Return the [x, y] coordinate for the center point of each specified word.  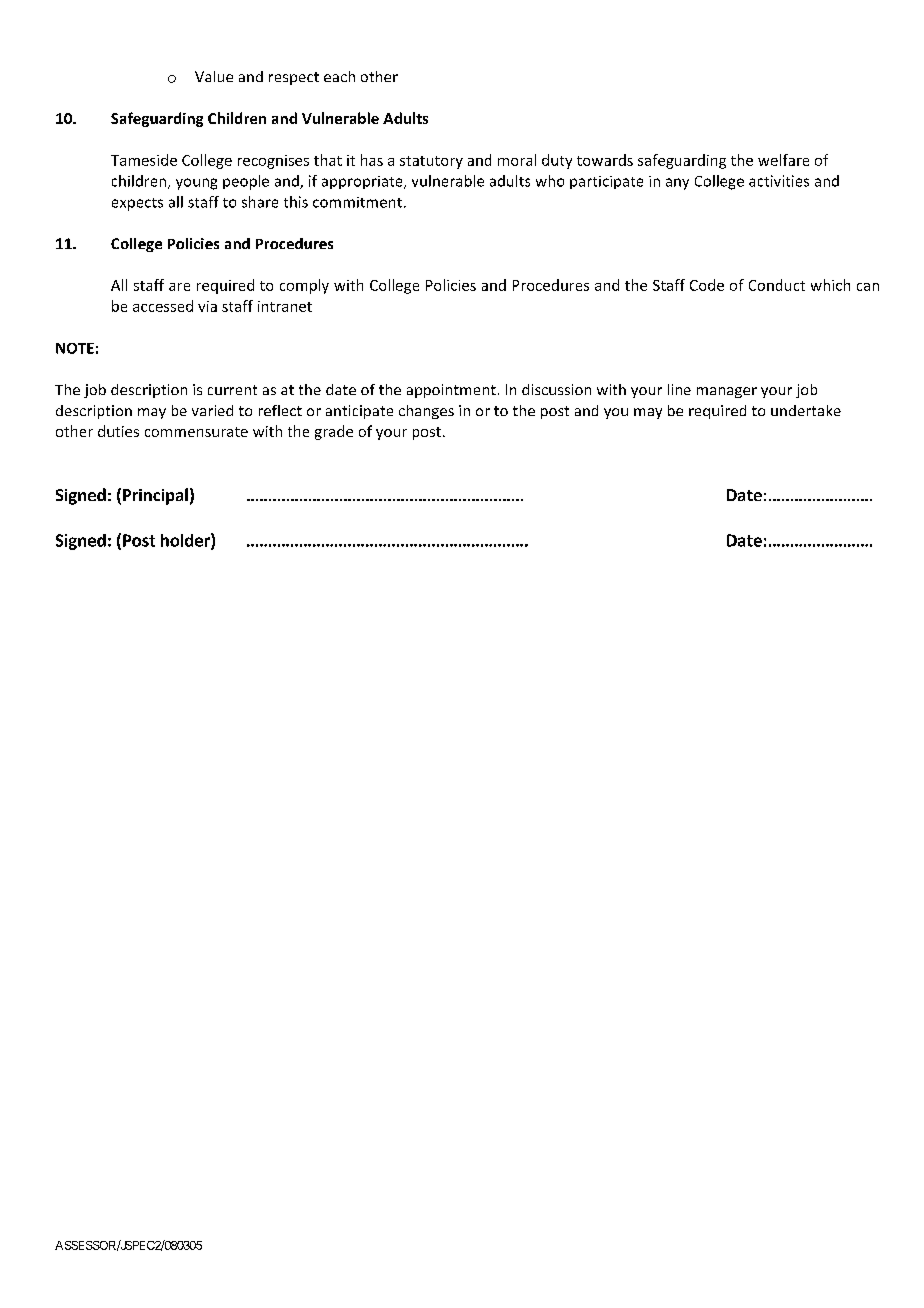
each [339, 76]
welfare [783, 160]
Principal [155, 496]
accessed [163, 306]
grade [334, 432]
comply [304, 286]
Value [214, 76]
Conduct [777, 285]
